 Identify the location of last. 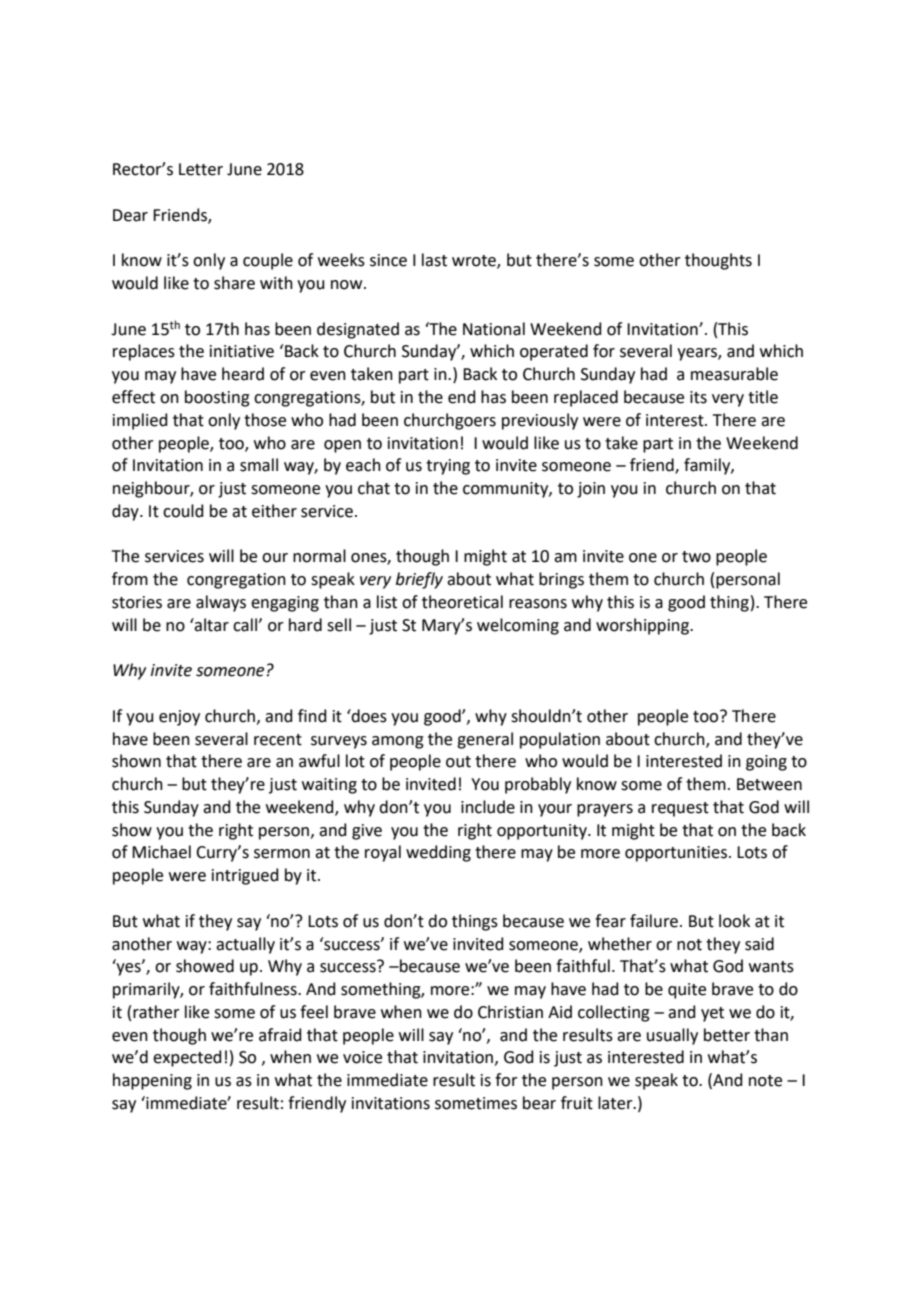
(434, 260).
